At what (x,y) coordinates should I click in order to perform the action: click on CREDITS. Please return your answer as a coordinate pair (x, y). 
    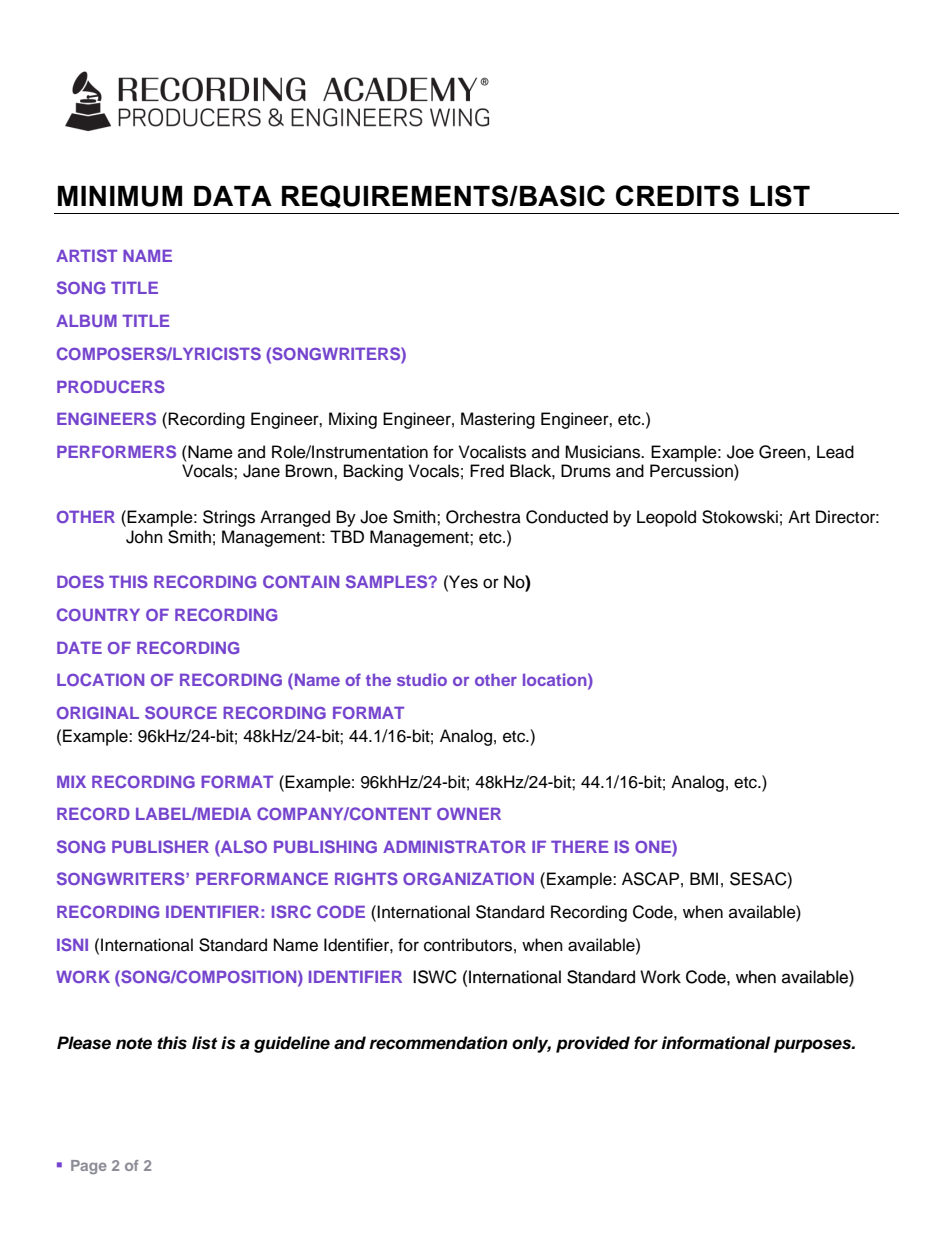
    Looking at the image, I should click on (677, 196).
